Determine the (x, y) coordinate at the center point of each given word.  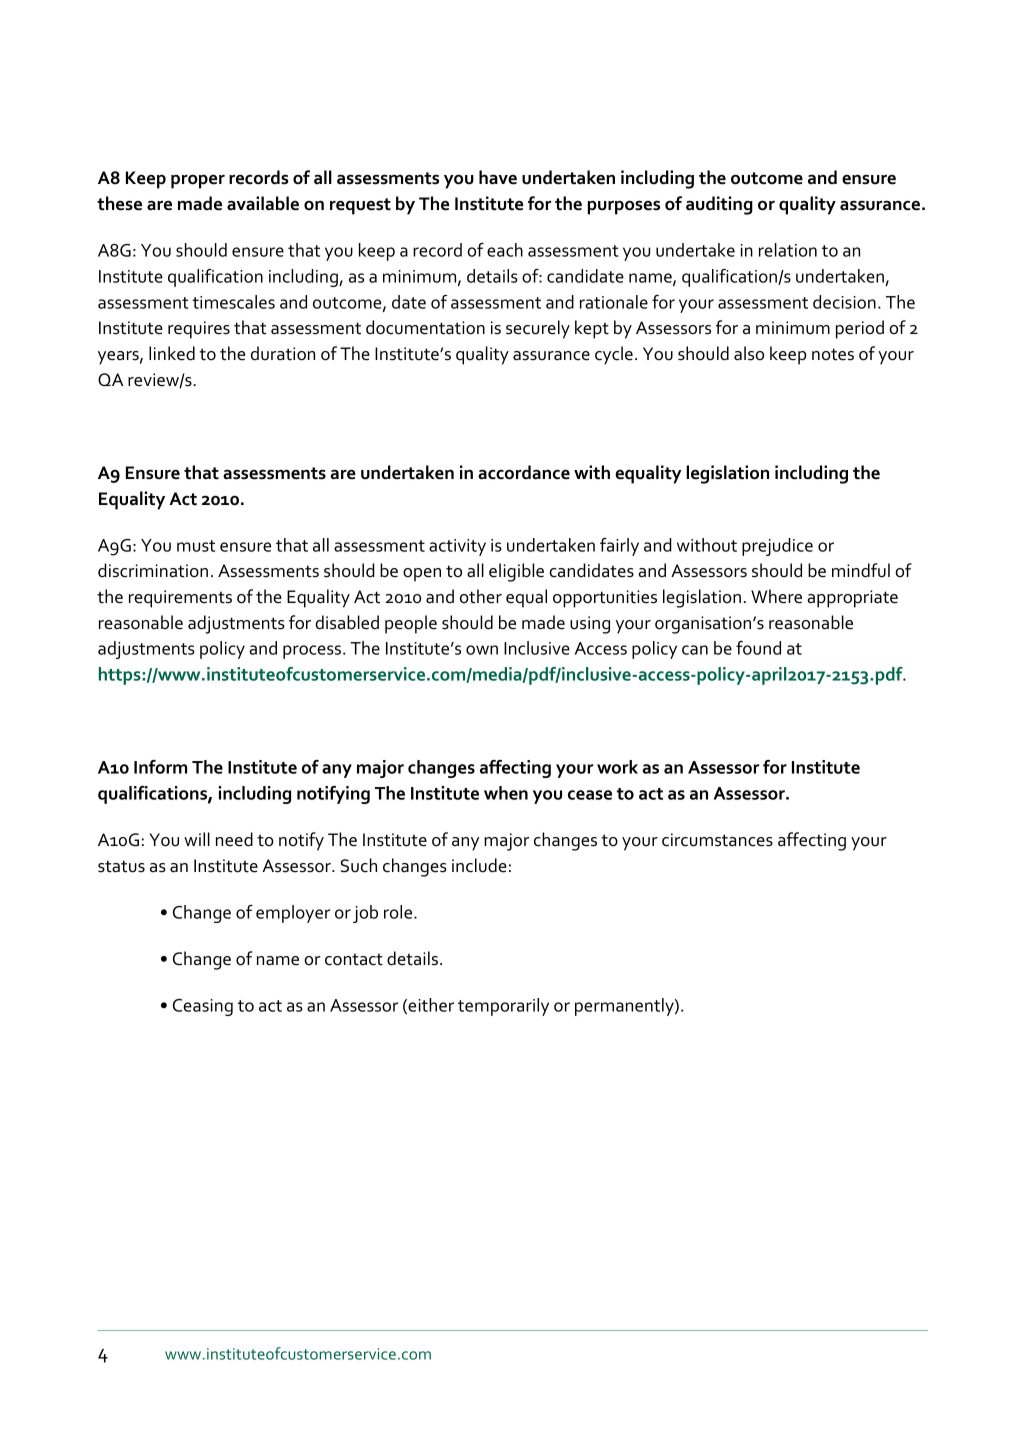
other (481, 596)
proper (198, 181)
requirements (180, 599)
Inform (160, 767)
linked (172, 353)
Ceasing (203, 1007)
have (498, 177)
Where (776, 596)
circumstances (717, 840)
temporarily (503, 1007)
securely (538, 329)
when (506, 793)
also (749, 353)
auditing (719, 205)
